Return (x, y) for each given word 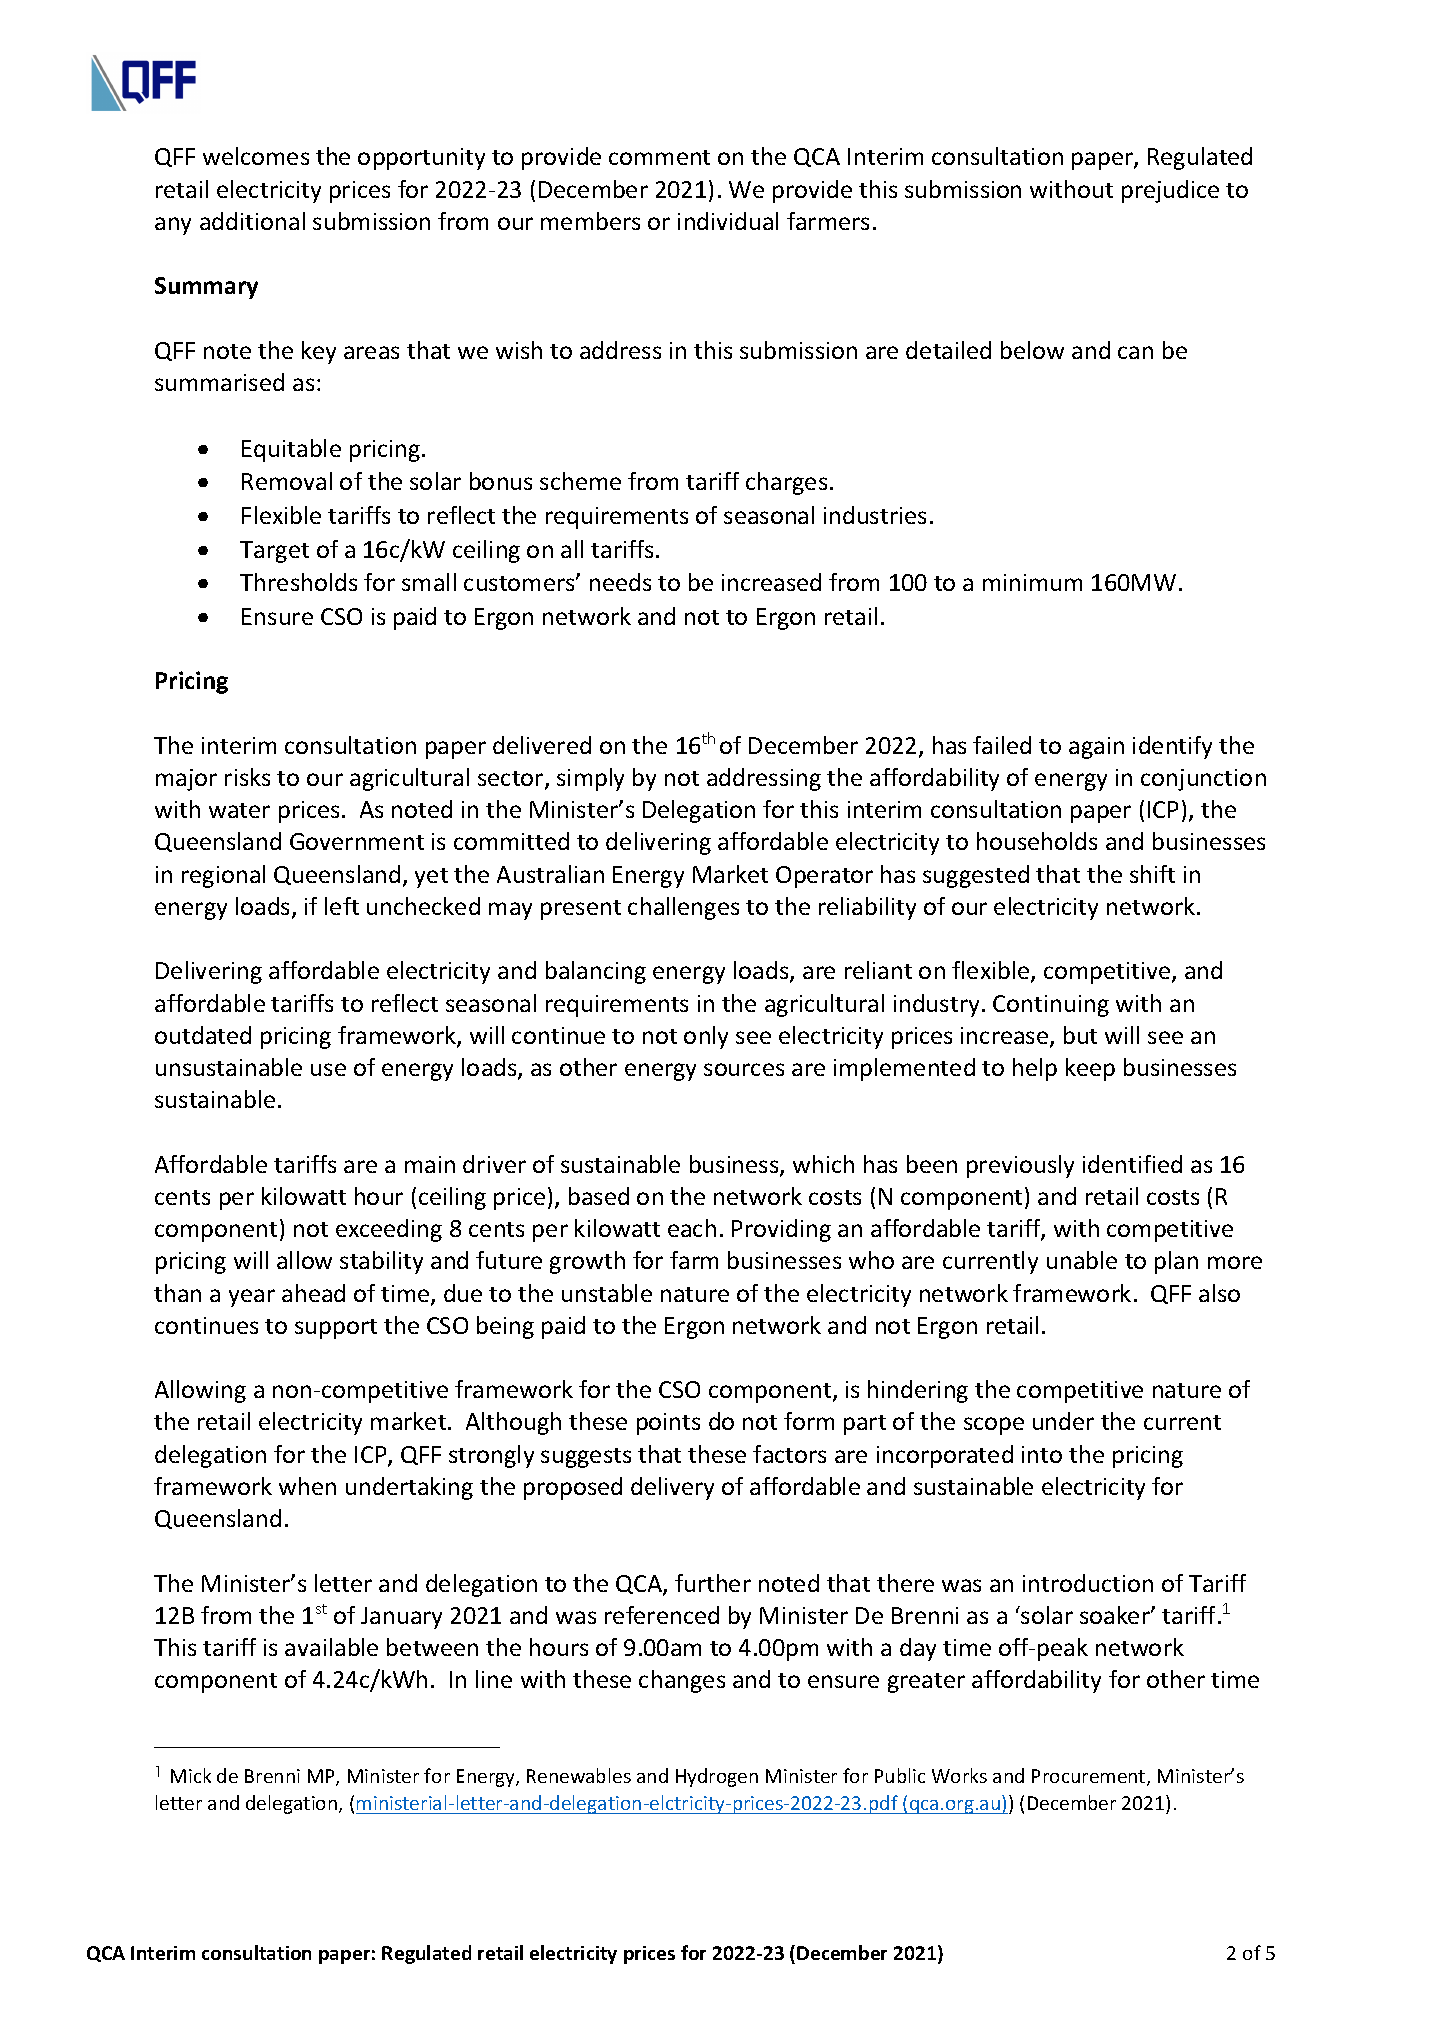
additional (252, 221)
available (331, 1647)
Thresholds (298, 582)
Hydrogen (717, 1777)
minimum (1032, 582)
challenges (683, 908)
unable (1082, 1260)
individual (728, 221)
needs (620, 582)
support (336, 1329)
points (668, 1424)
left (342, 906)
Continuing (1051, 1006)
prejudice (1170, 191)
